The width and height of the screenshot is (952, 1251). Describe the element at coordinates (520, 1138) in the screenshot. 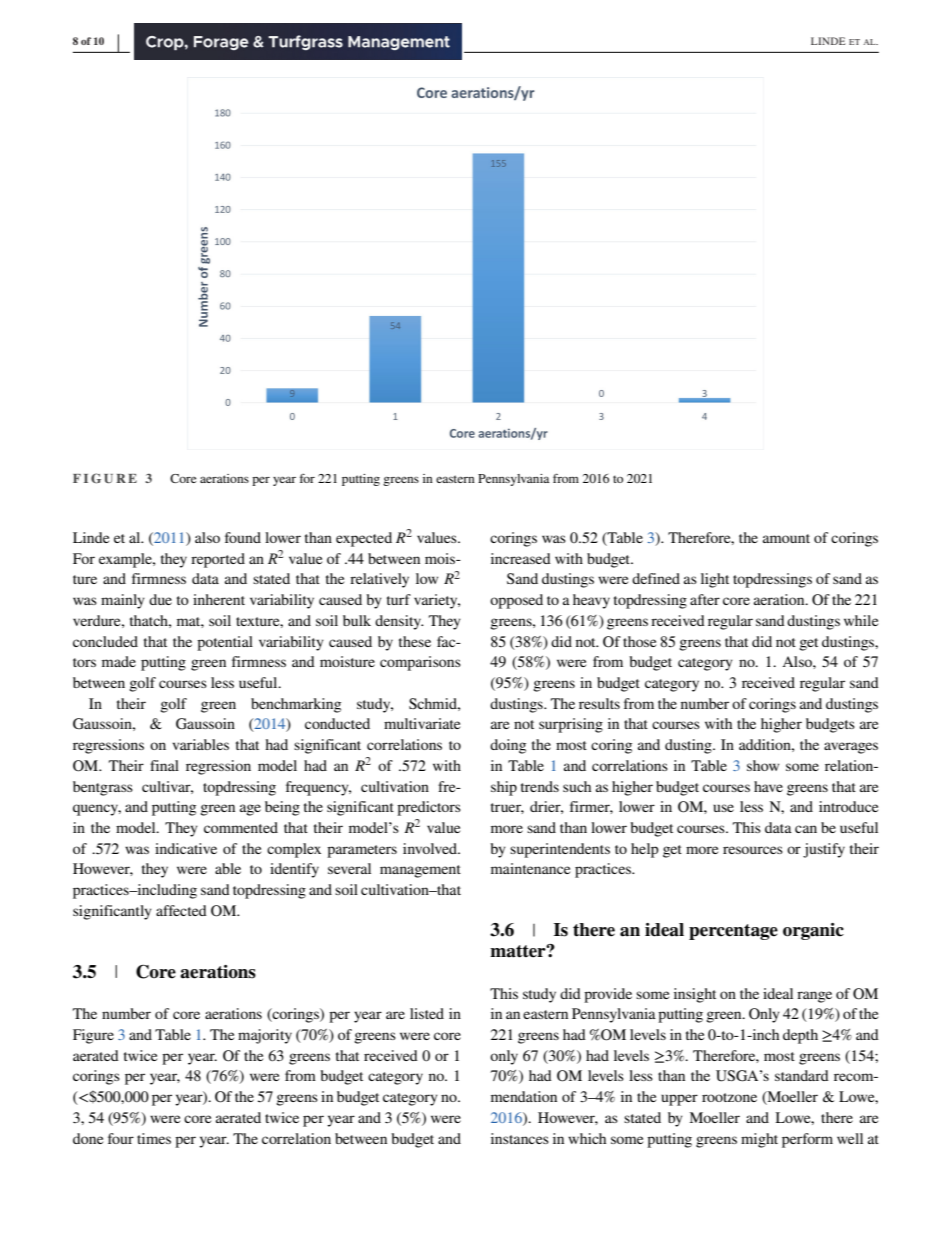

I see `instances` at that location.
